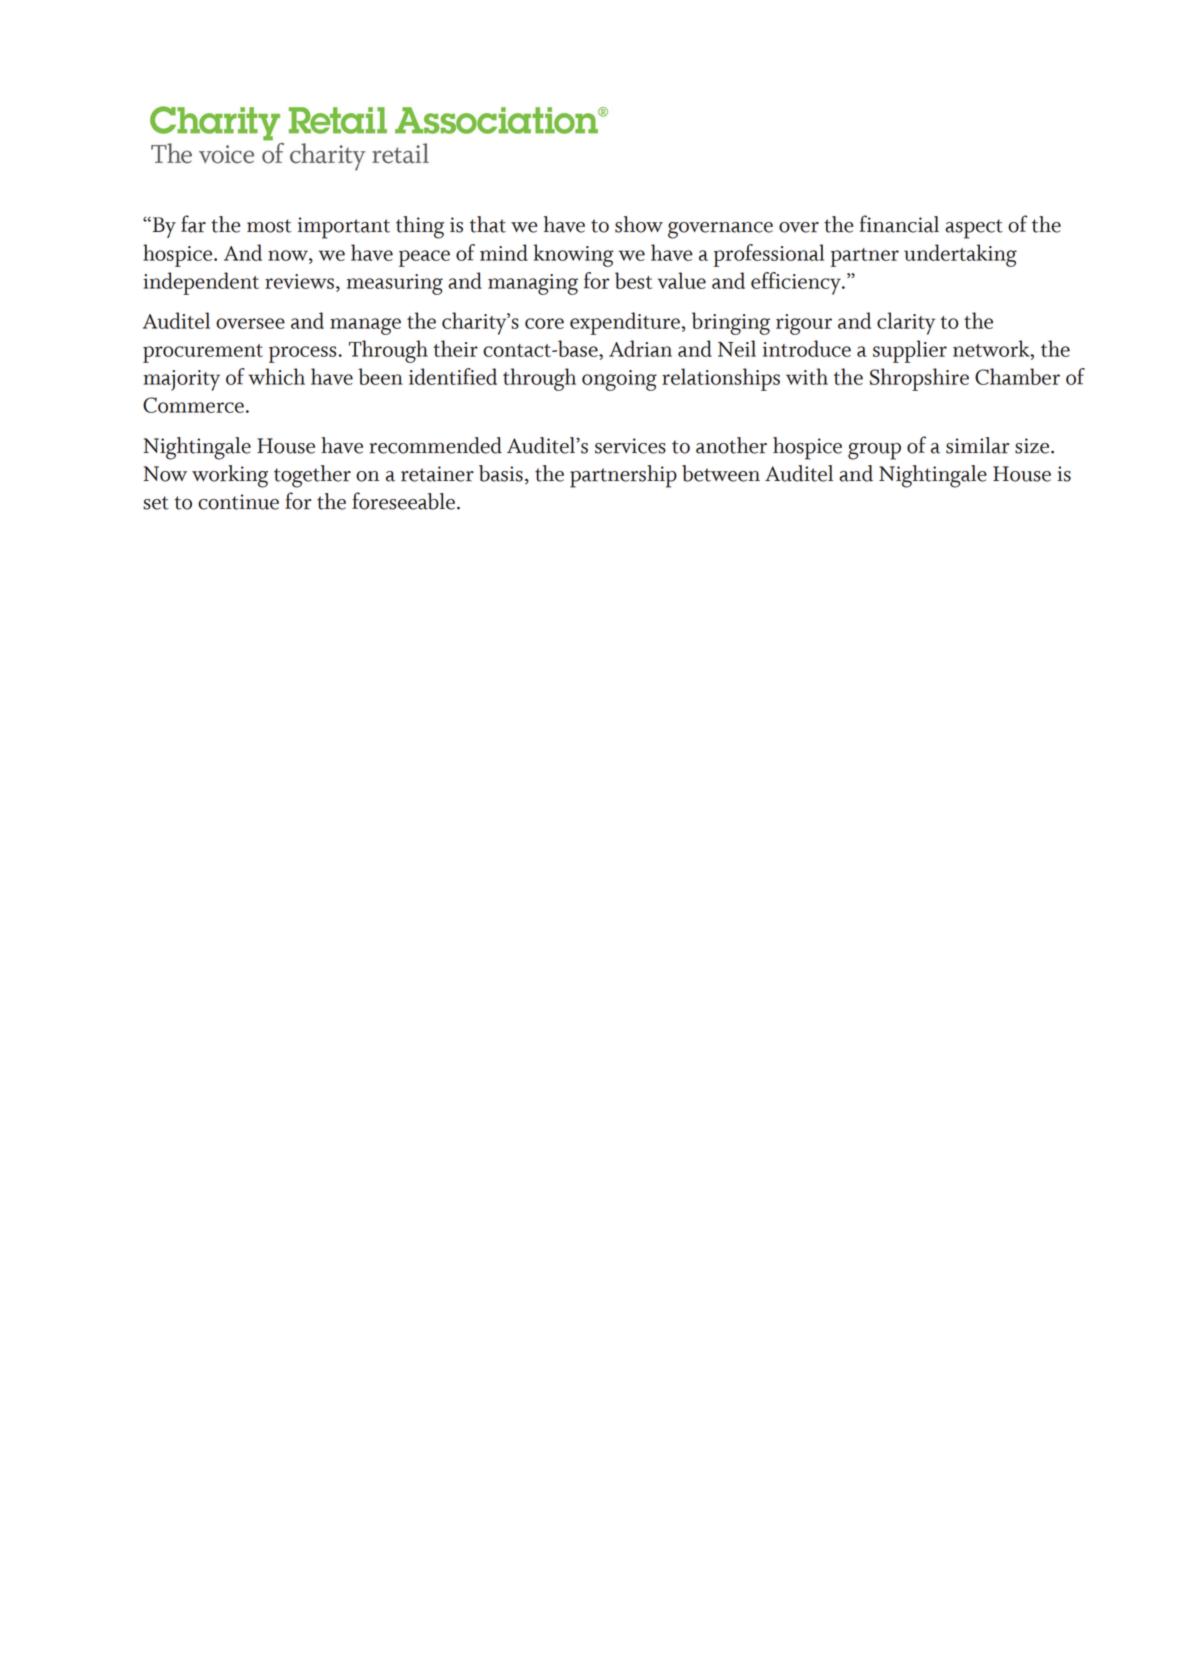  What do you see at coordinates (974, 229) in the page?
I see `aspect` at bounding box center [974, 229].
